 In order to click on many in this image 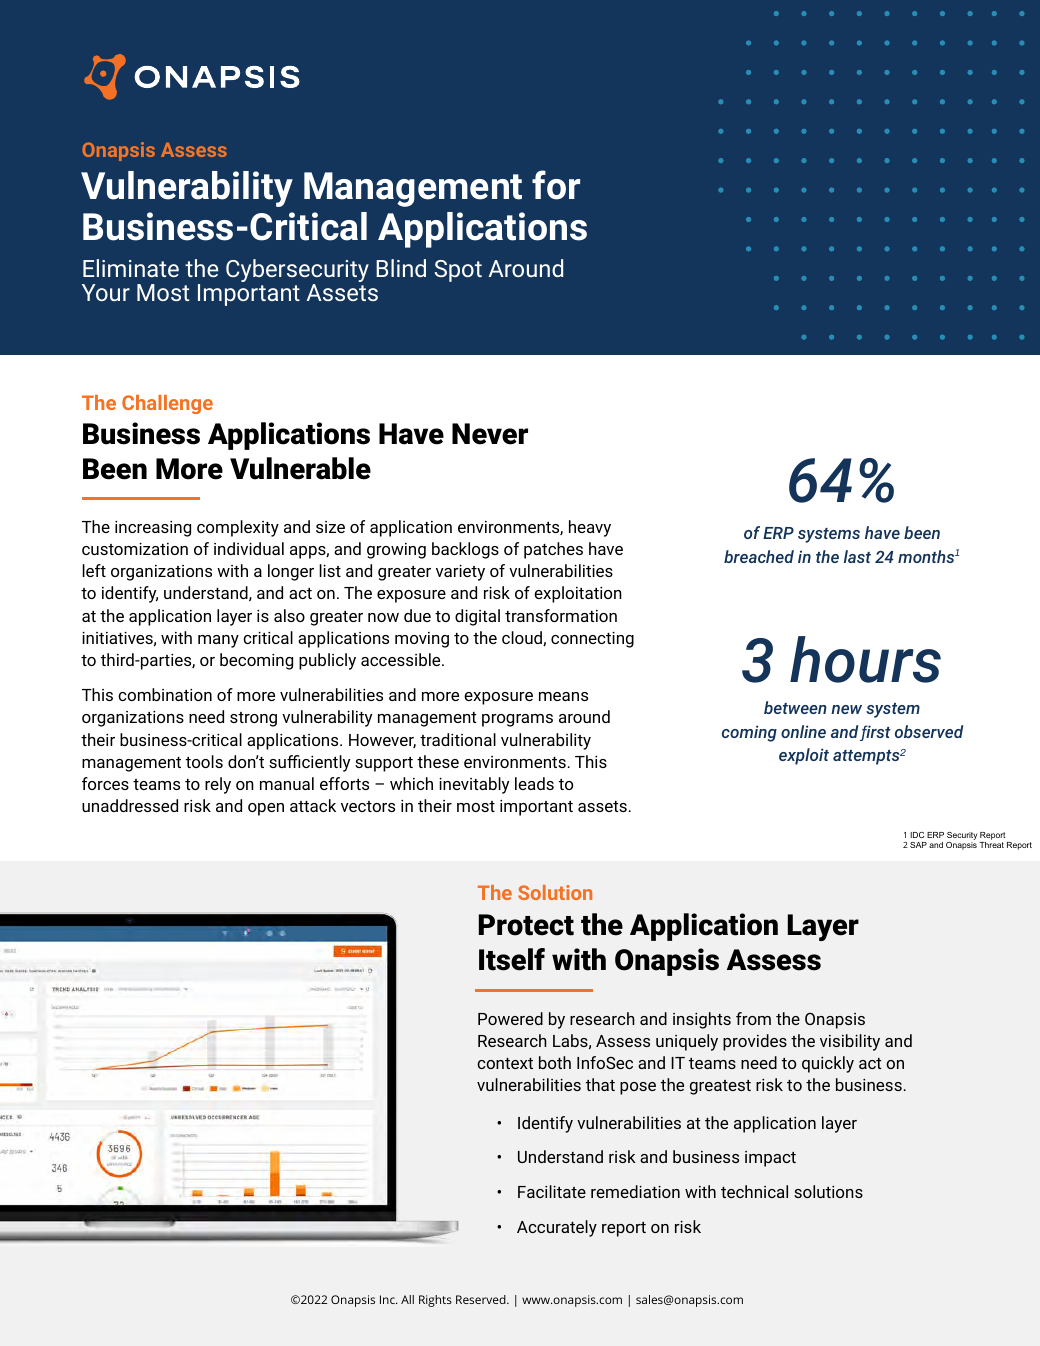, I will do `click(218, 641)`.
